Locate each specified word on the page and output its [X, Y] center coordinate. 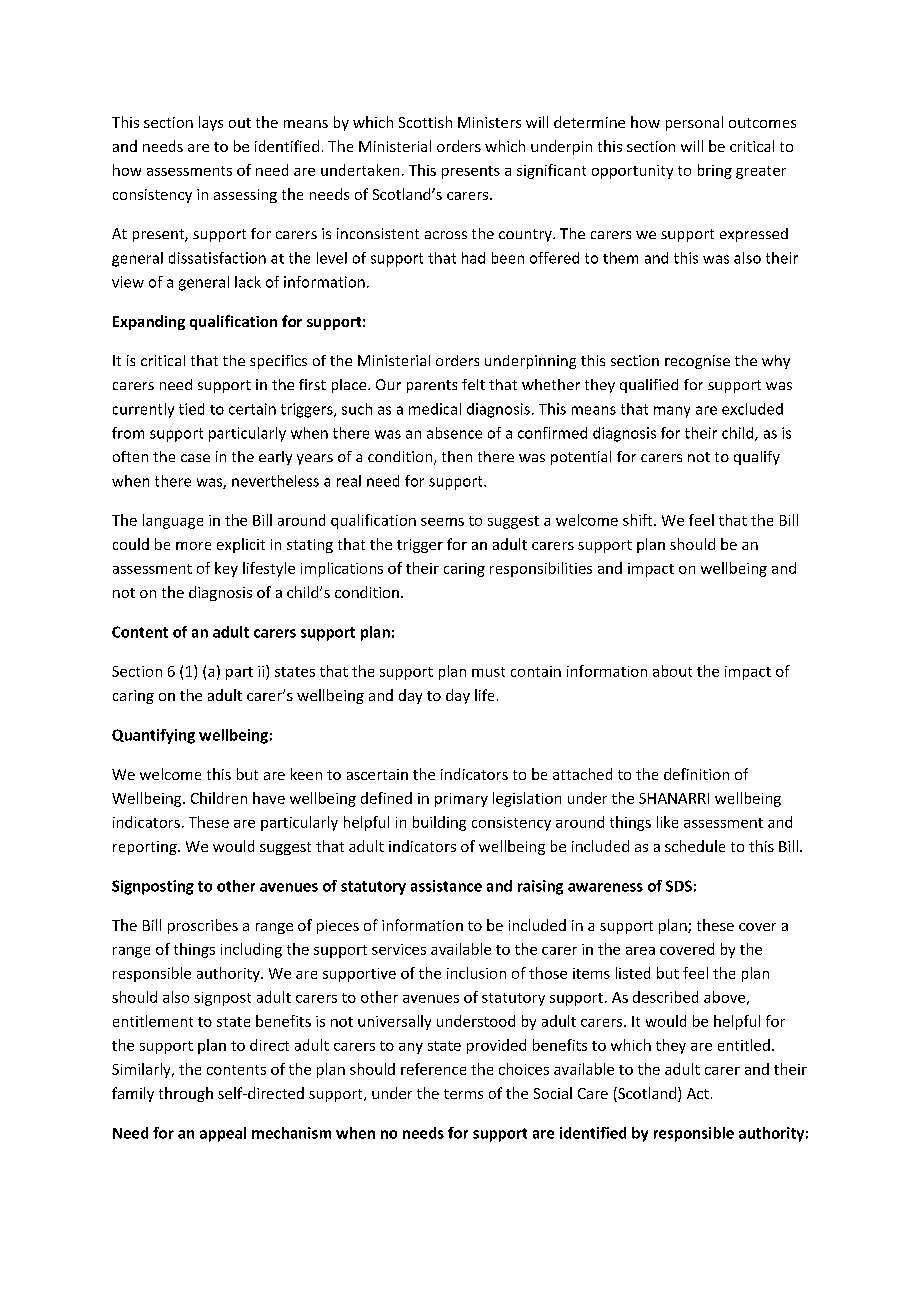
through [186, 1094]
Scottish [425, 122]
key [226, 569]
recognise [697, 362]
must [488, 672]
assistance [446, 886]
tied [191, 409]
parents [432, 386]
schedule [695, 846]
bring [715, 171]
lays [211, 123]
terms [463, 1094]
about [672, 671]
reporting [146, 848]
